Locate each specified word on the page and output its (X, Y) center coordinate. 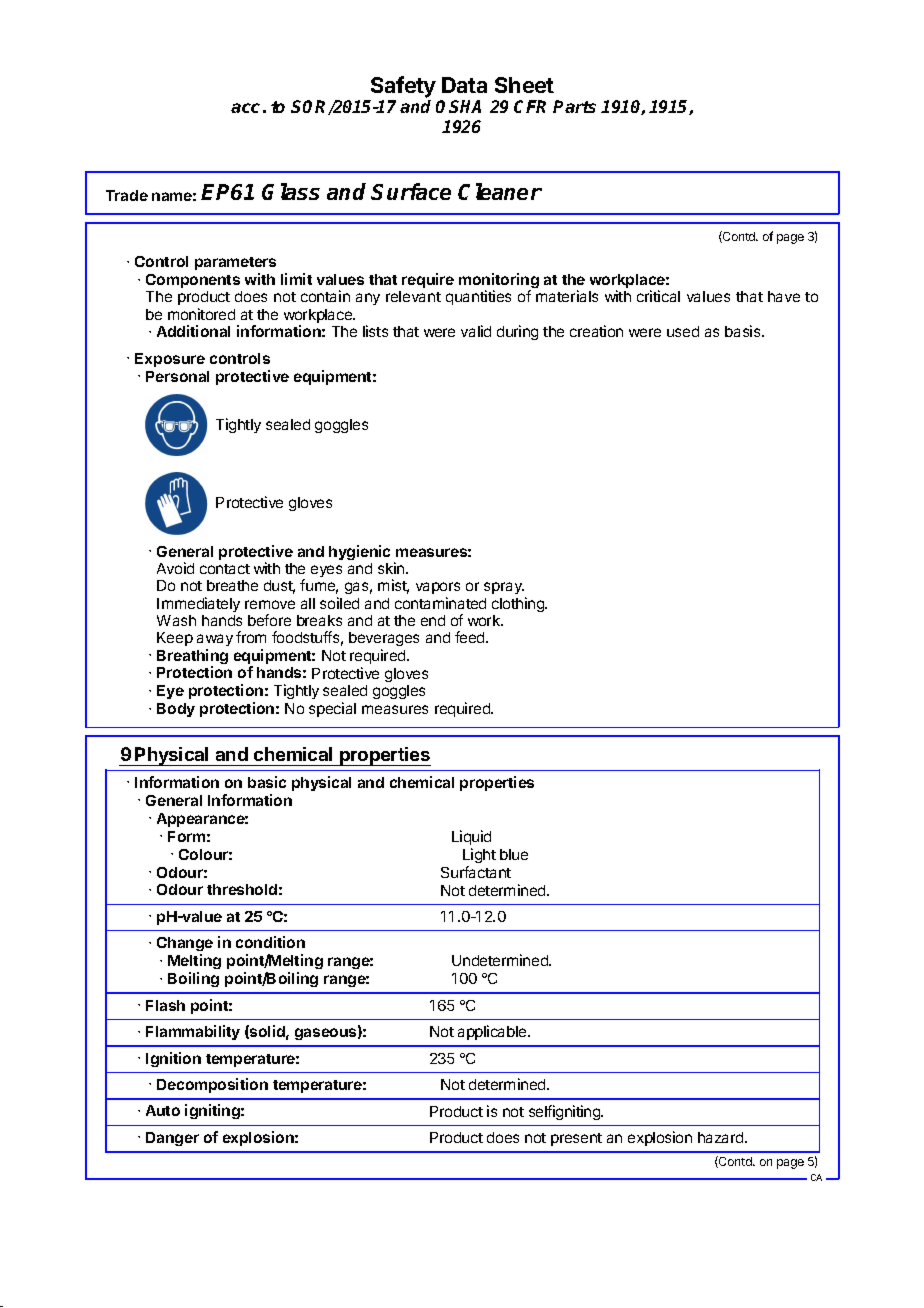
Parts (574, 106)
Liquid (471, 837)
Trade (127, 195)
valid (476, 331)
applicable (493, 1032)
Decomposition (212, 1085)
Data (464, 85)
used (683, 331)
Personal (177, 376)
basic (267, 782)
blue (514, 854)
